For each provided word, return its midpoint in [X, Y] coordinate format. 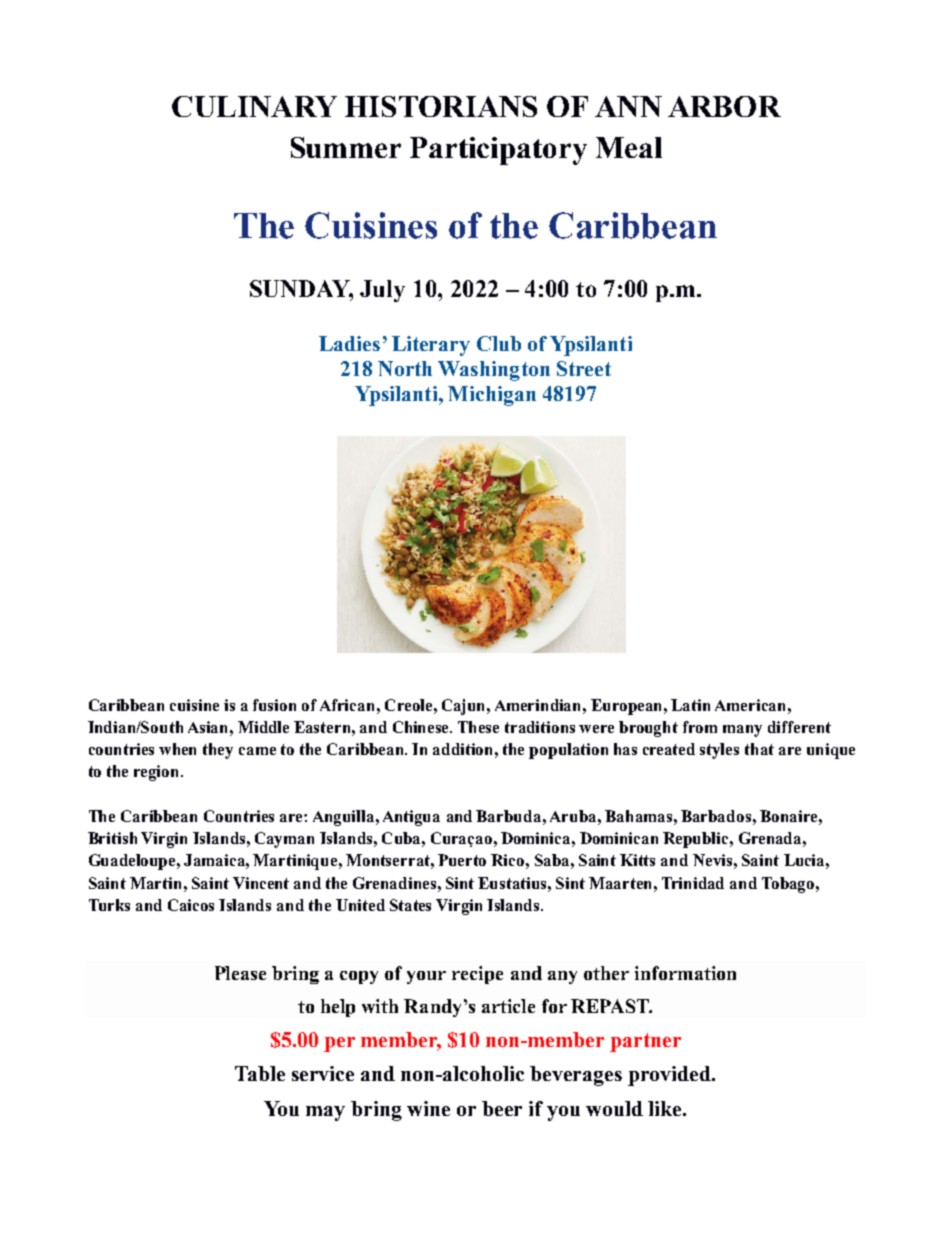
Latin [690, 705]
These [478, 727]
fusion [274, 705]
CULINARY [254, 106]
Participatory [498, 151]
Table [260, 1073]
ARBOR [724, 106]
